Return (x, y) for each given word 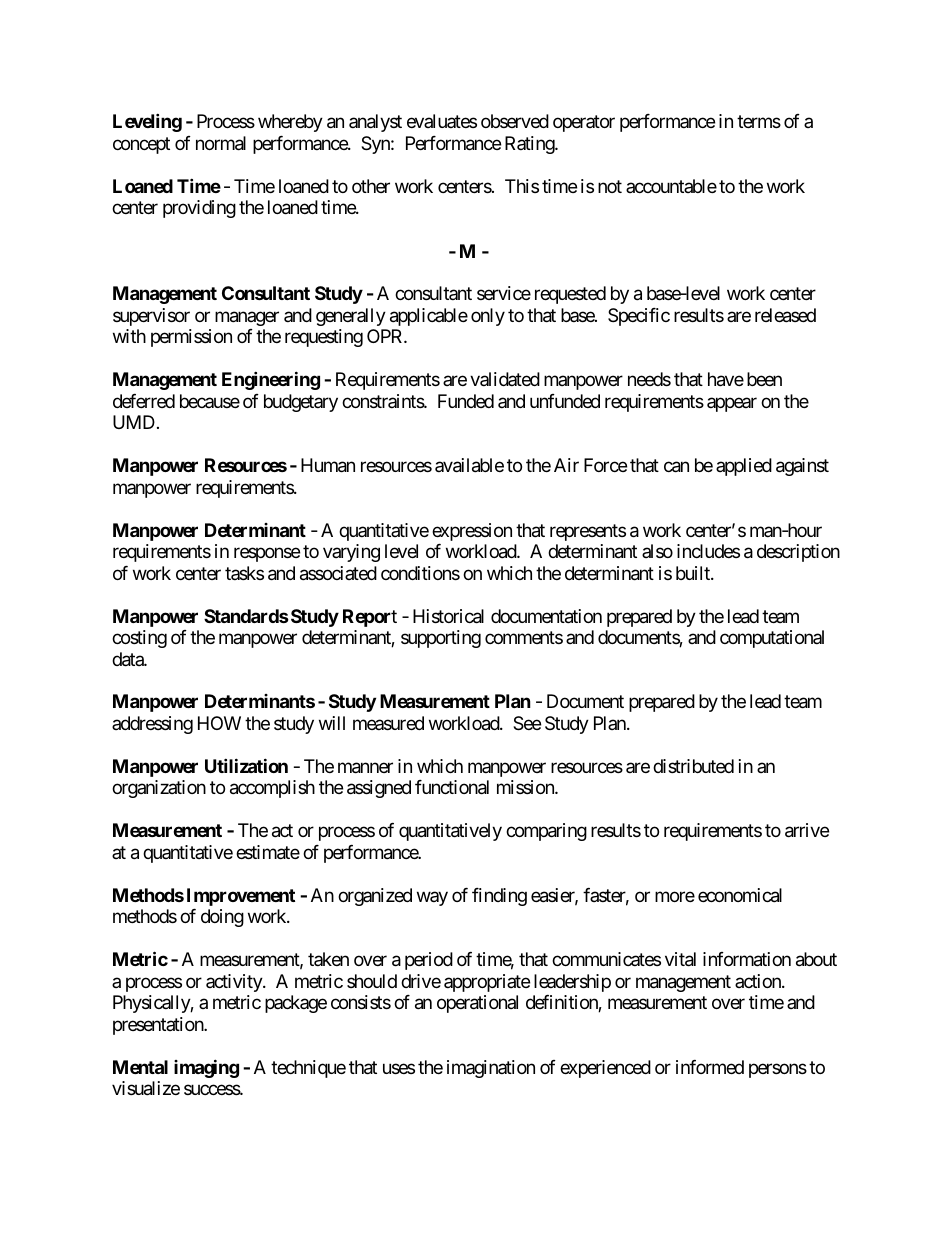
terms (759, 122)
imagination (491, 1069)
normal (221, 143)
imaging (206, 1068)
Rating (530, 145)
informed (710, 1067)
